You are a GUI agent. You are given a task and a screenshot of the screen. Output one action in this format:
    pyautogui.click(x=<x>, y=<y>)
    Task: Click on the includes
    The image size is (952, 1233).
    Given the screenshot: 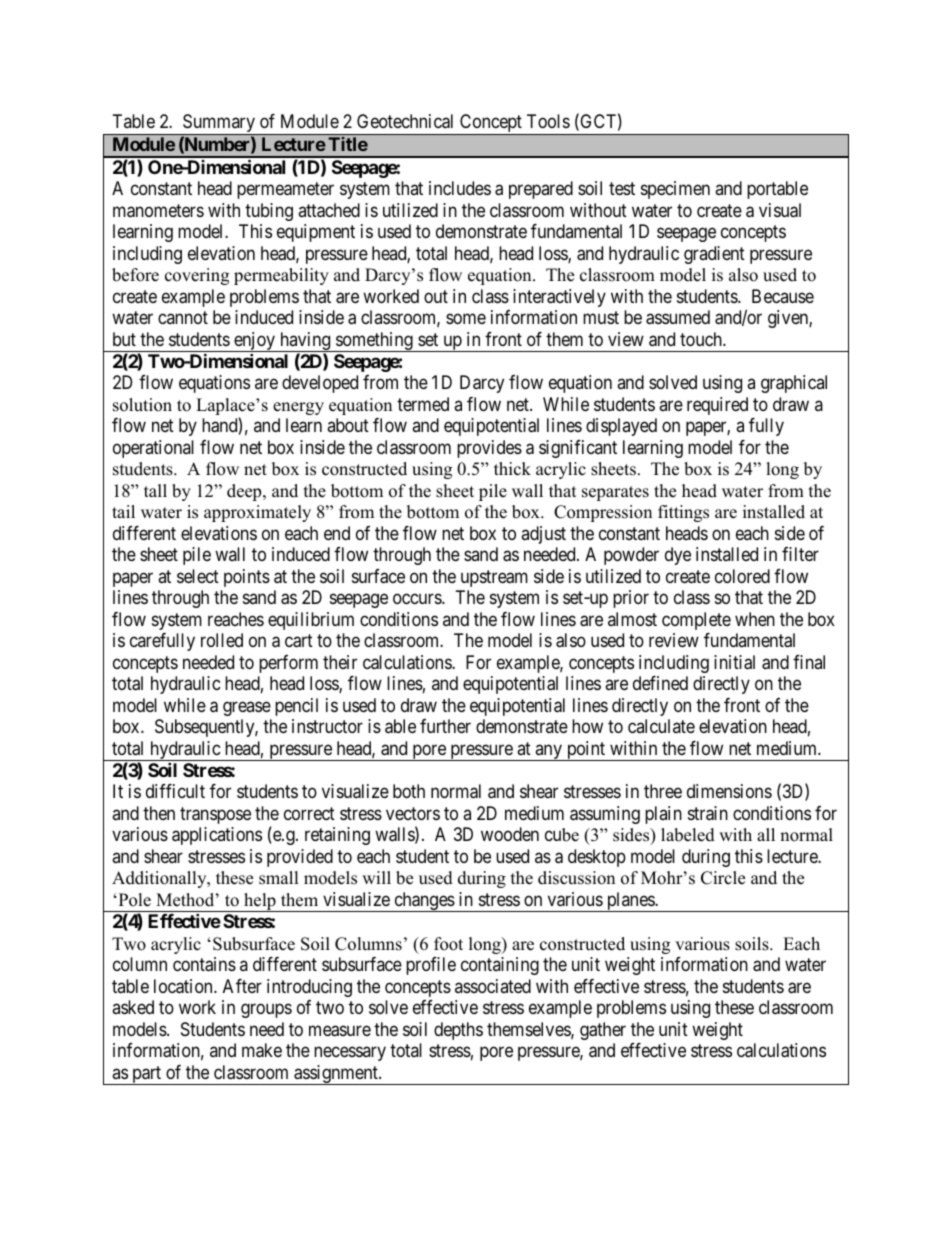 What is the action you would take?
    pyautogui.click(x=460, y=188)
